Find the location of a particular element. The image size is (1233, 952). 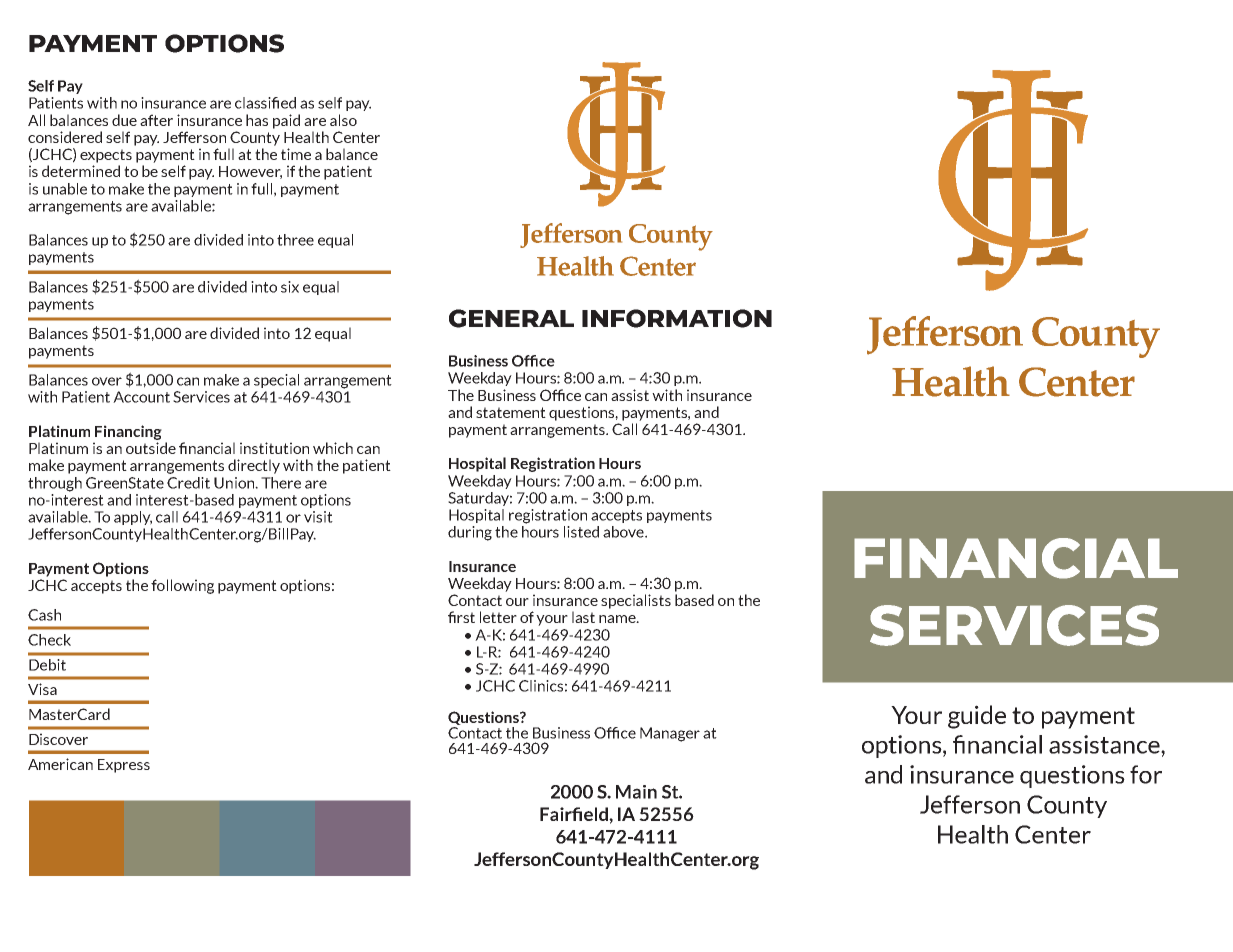

also is located at coordinates (343, 120).
